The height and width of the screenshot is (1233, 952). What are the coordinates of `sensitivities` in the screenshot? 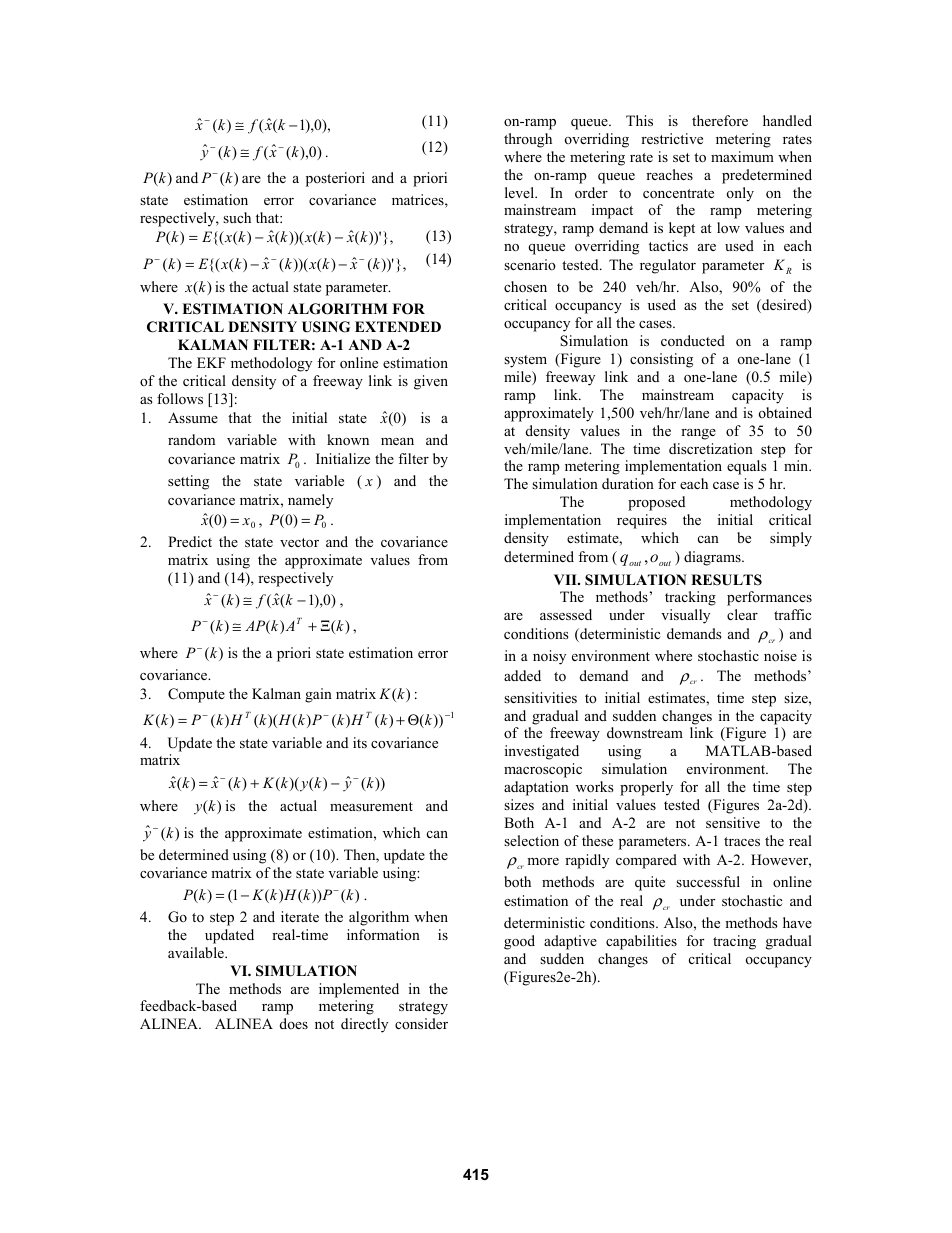 It's located at (540, 697).
